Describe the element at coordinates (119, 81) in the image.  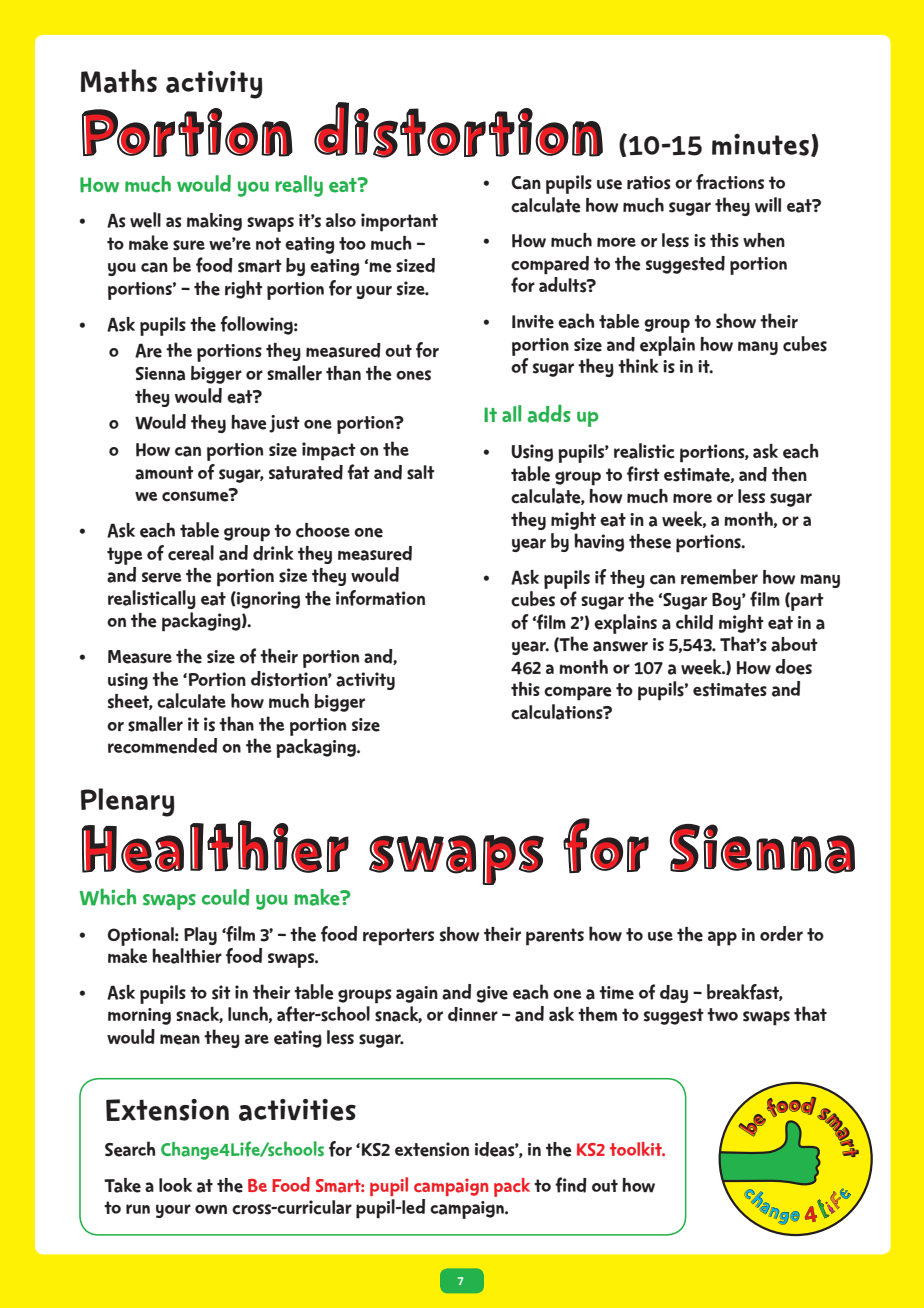
I see `Maths` at that location.
